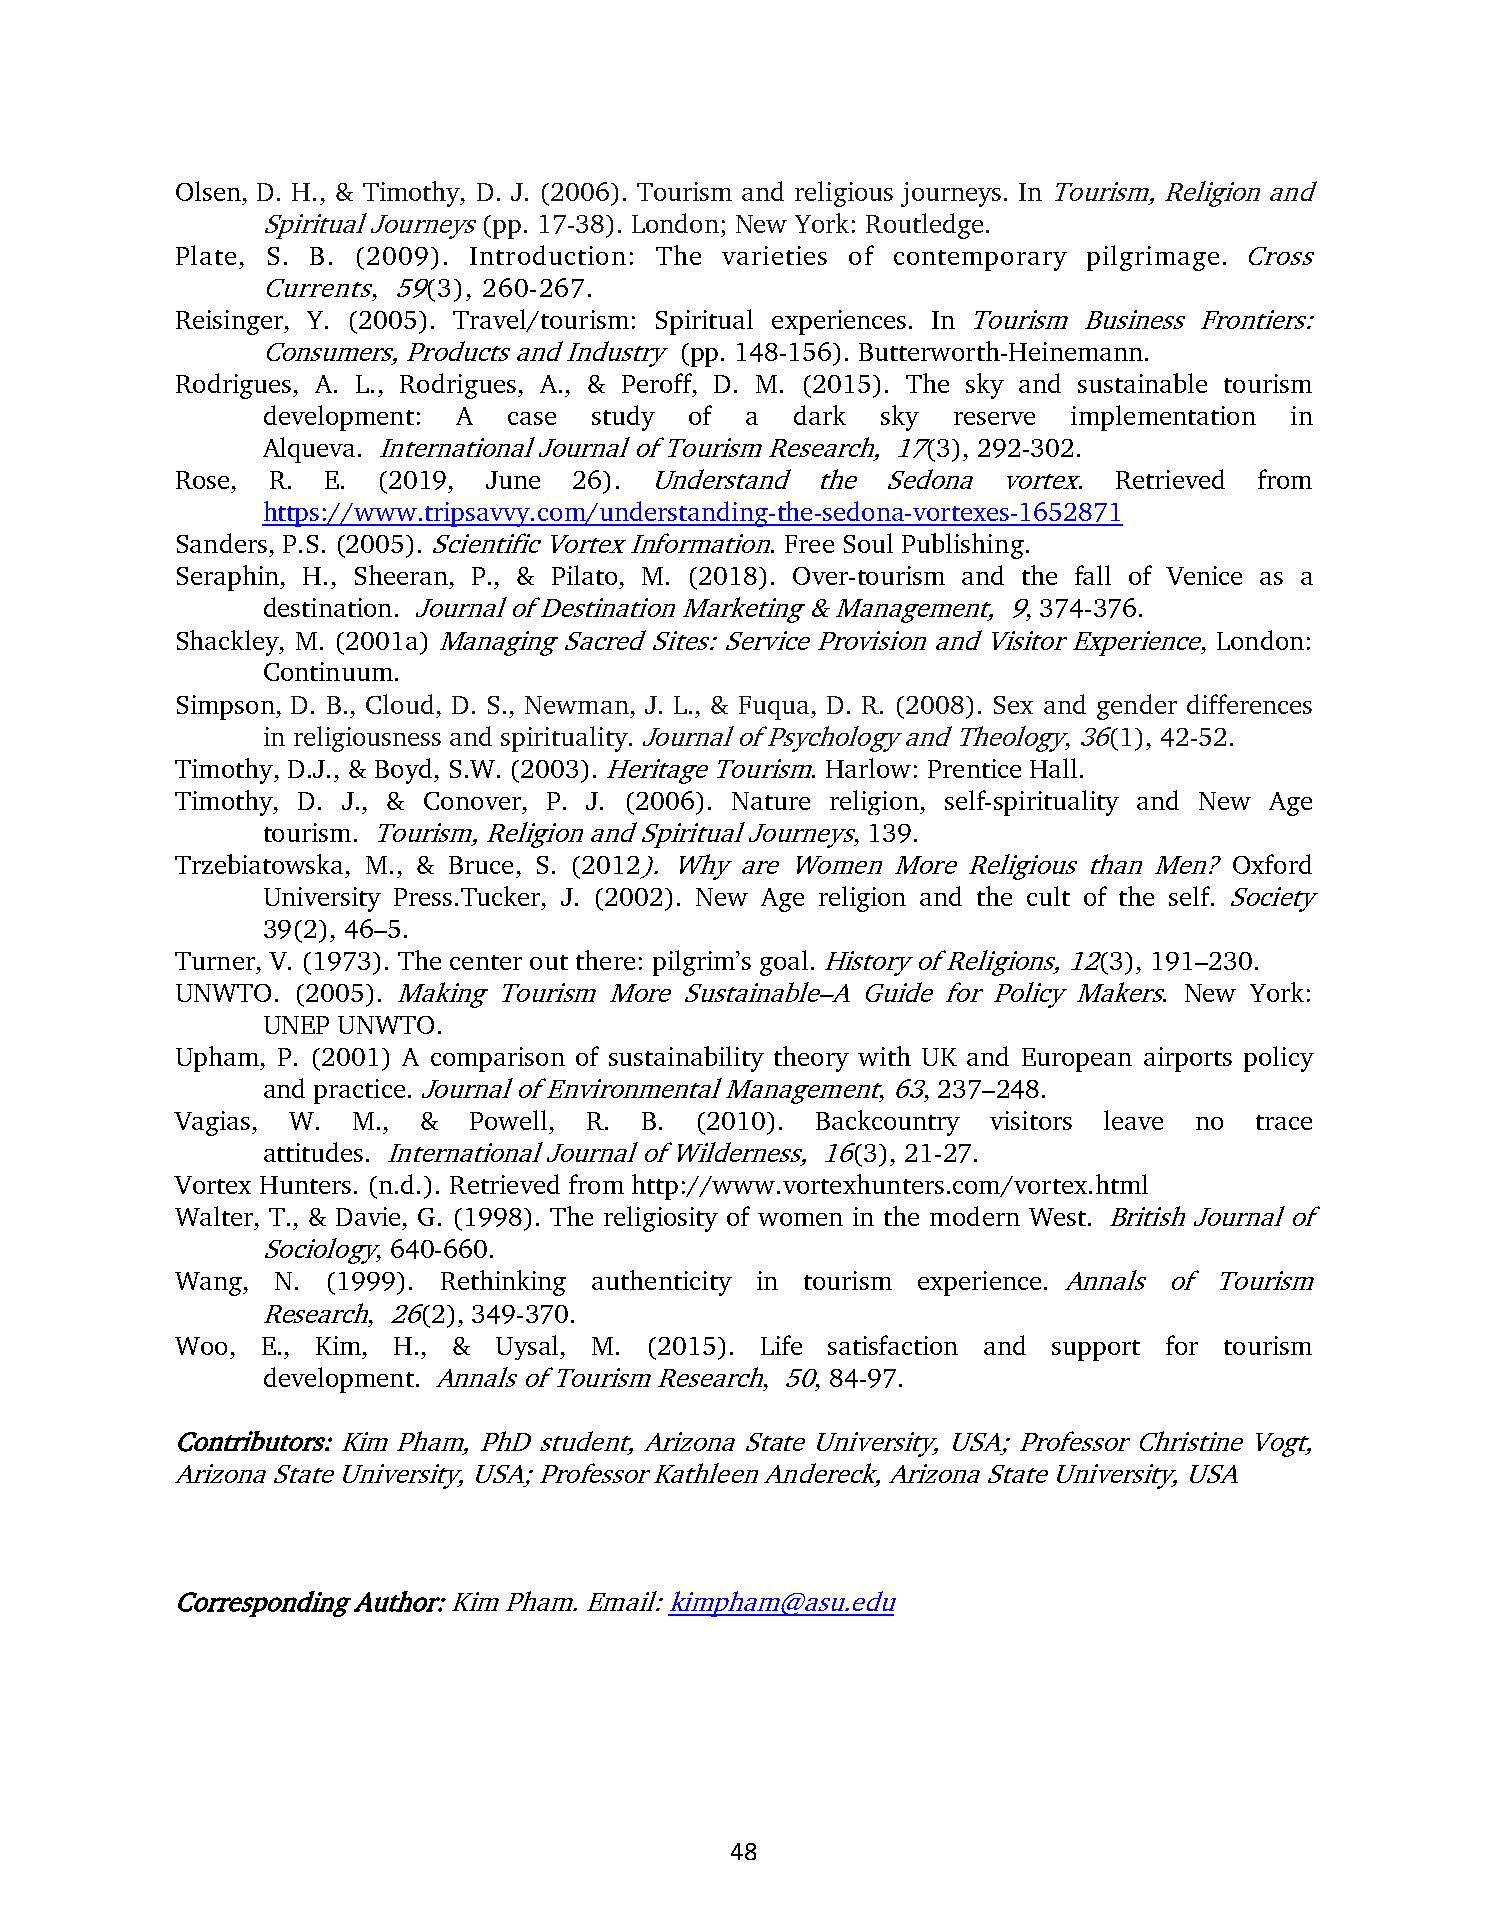  What do you see at coordinates (206, 255) in the screenshot?
I see `Plate` at bounding box center [206, 255].
